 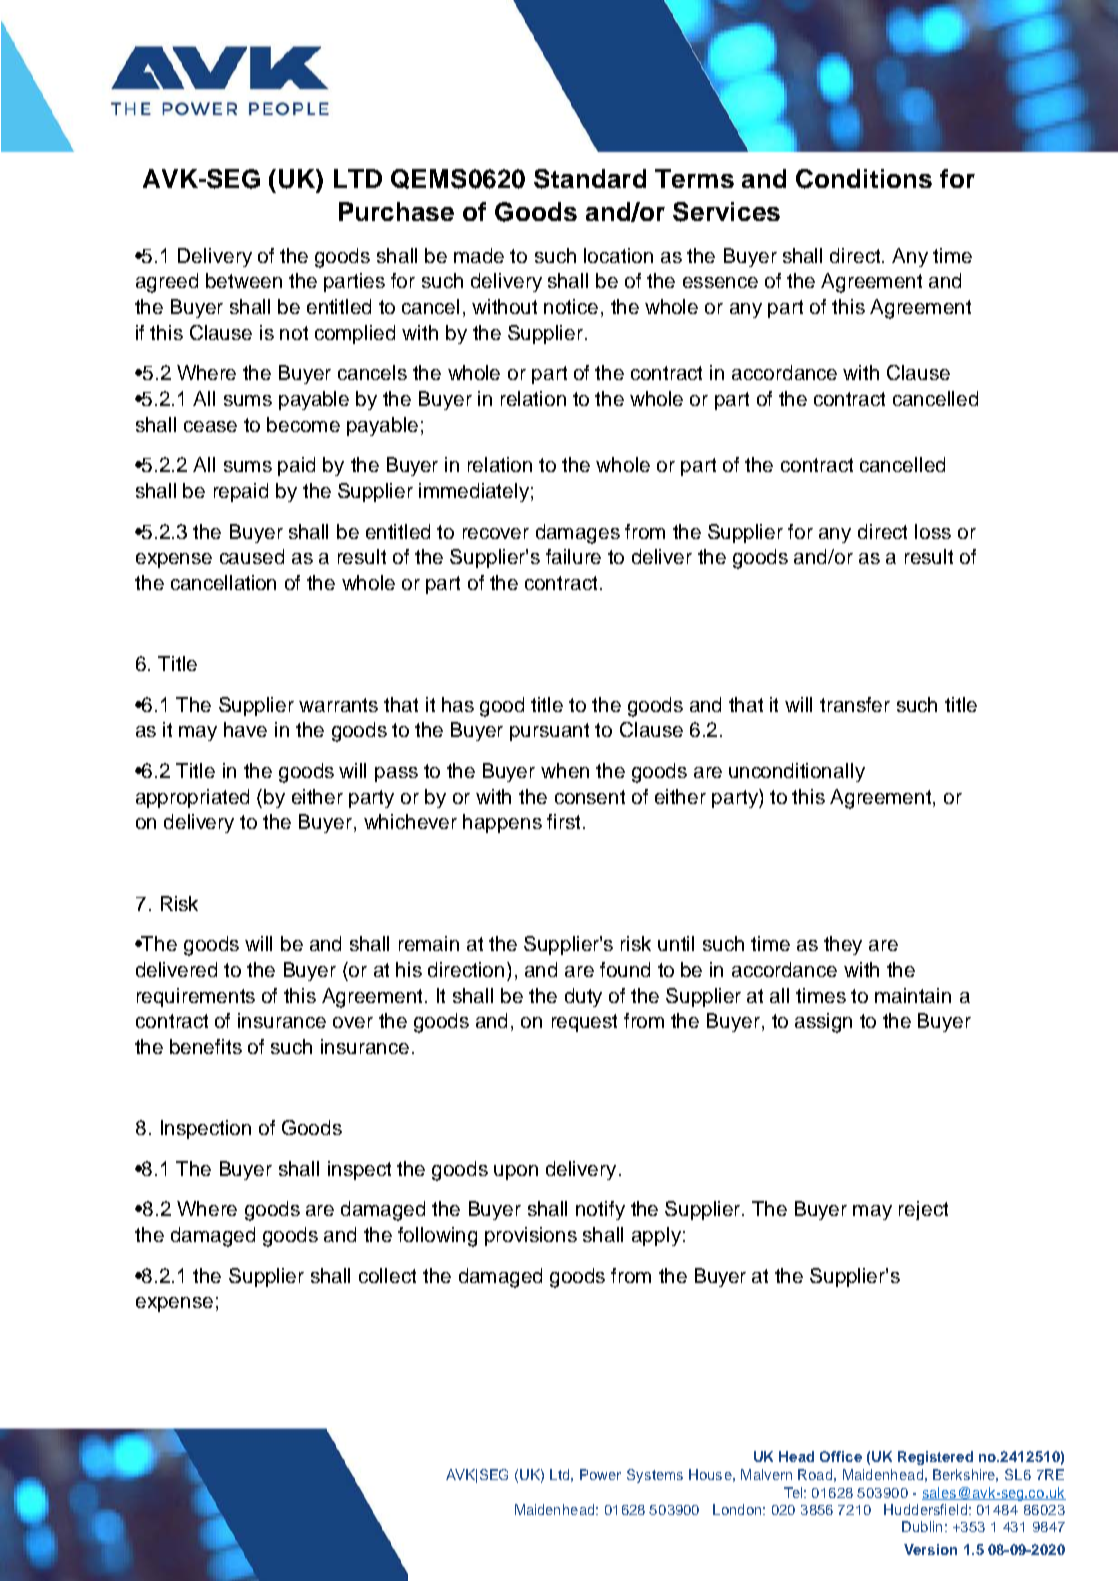 What do you see at coordinates (252, 556) in the screenshot?
I see `caused` at bounding box center [252, 556].
